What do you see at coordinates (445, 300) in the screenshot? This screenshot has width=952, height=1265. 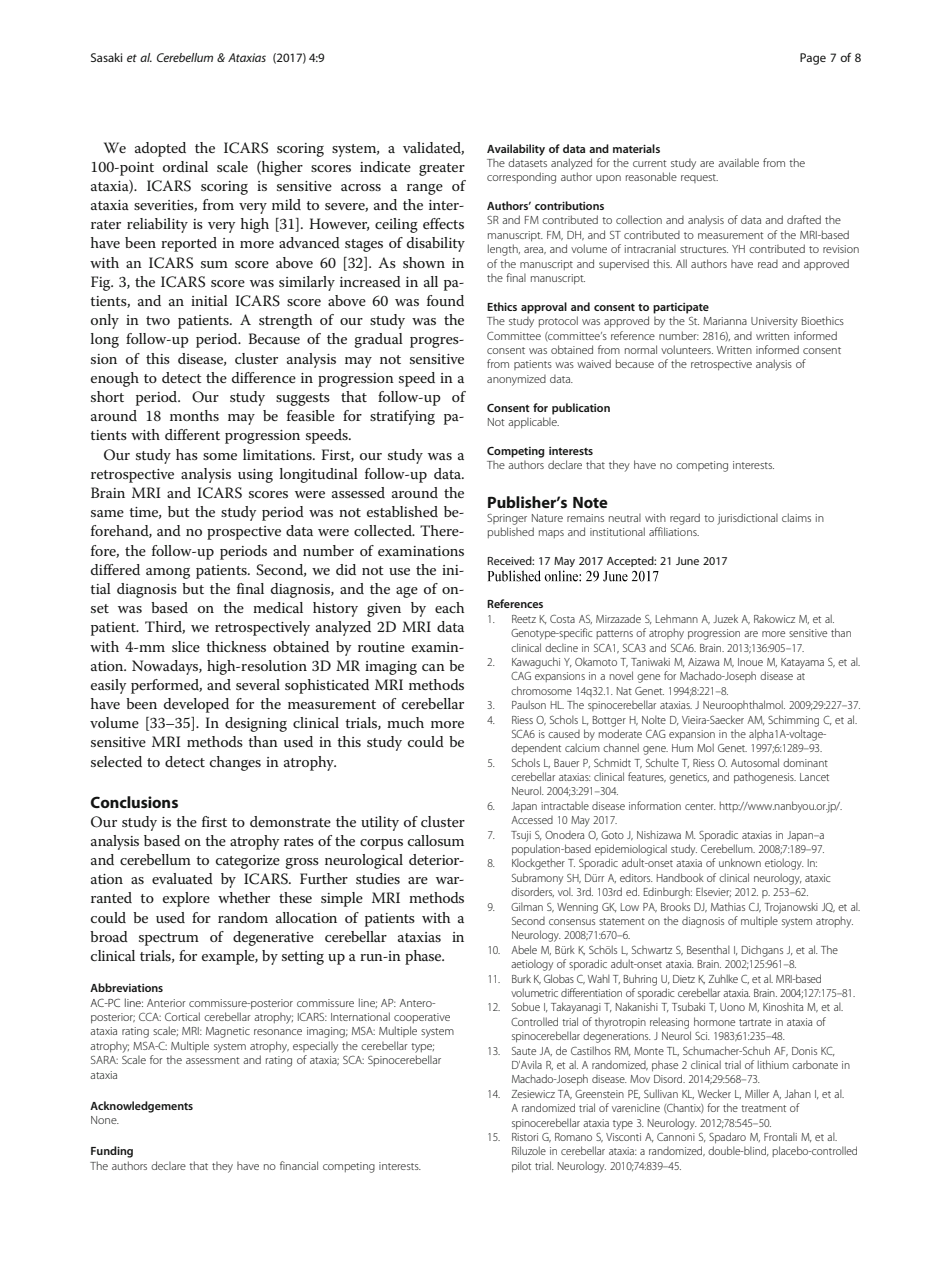 I see `found` at bounding box center [445, 300].
